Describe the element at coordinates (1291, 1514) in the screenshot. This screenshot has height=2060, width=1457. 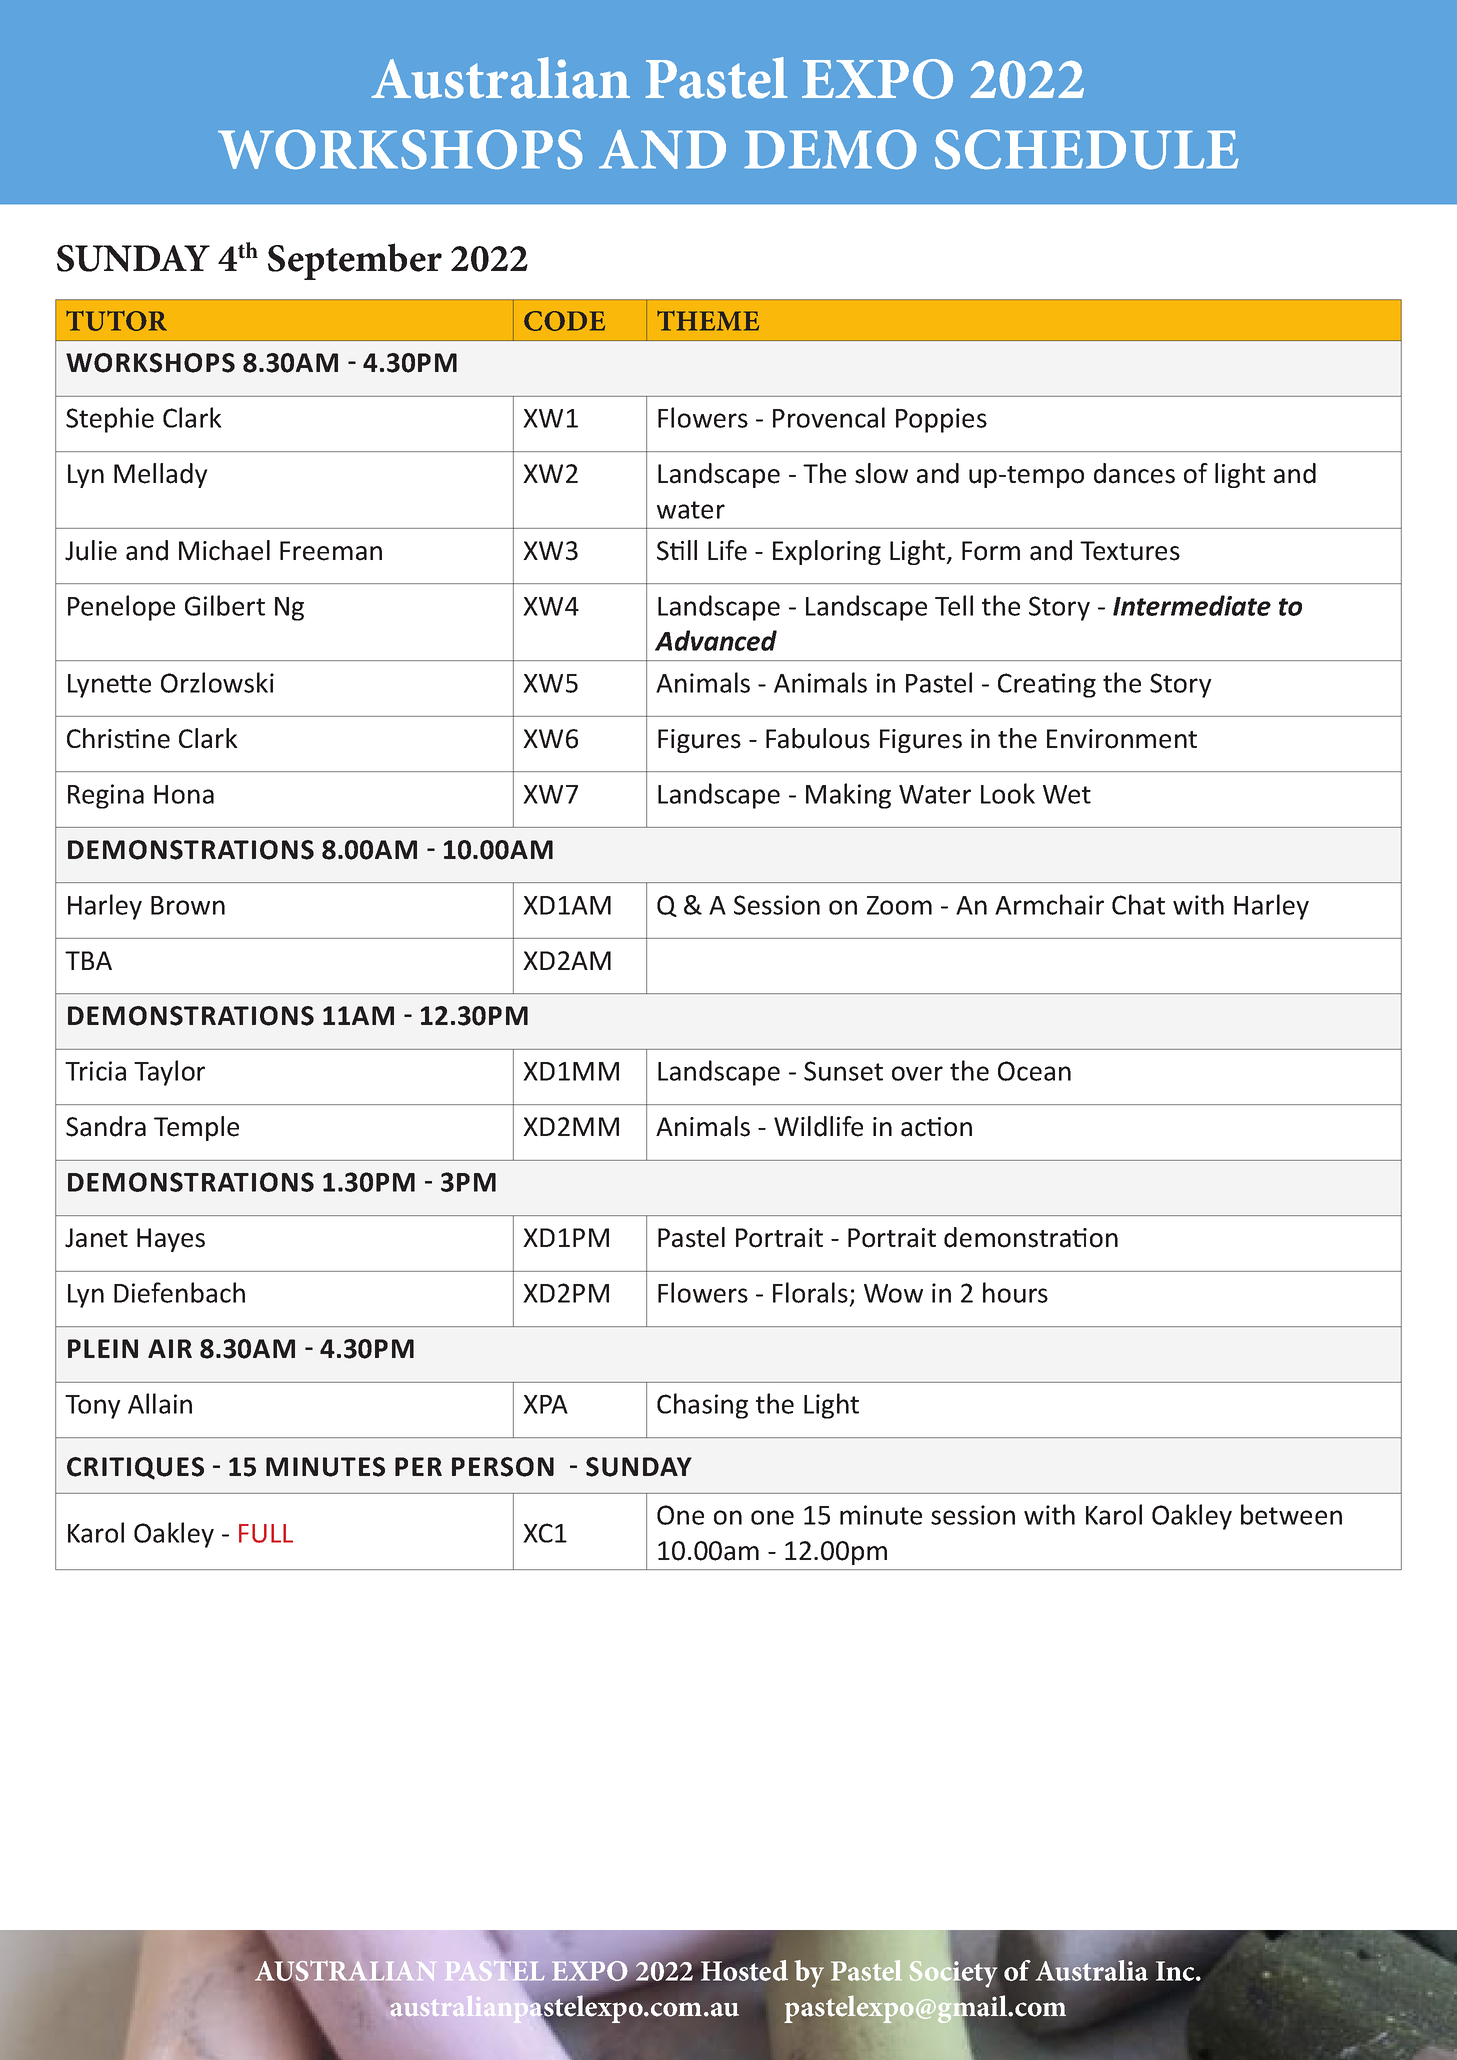
I see `between` at that location.
